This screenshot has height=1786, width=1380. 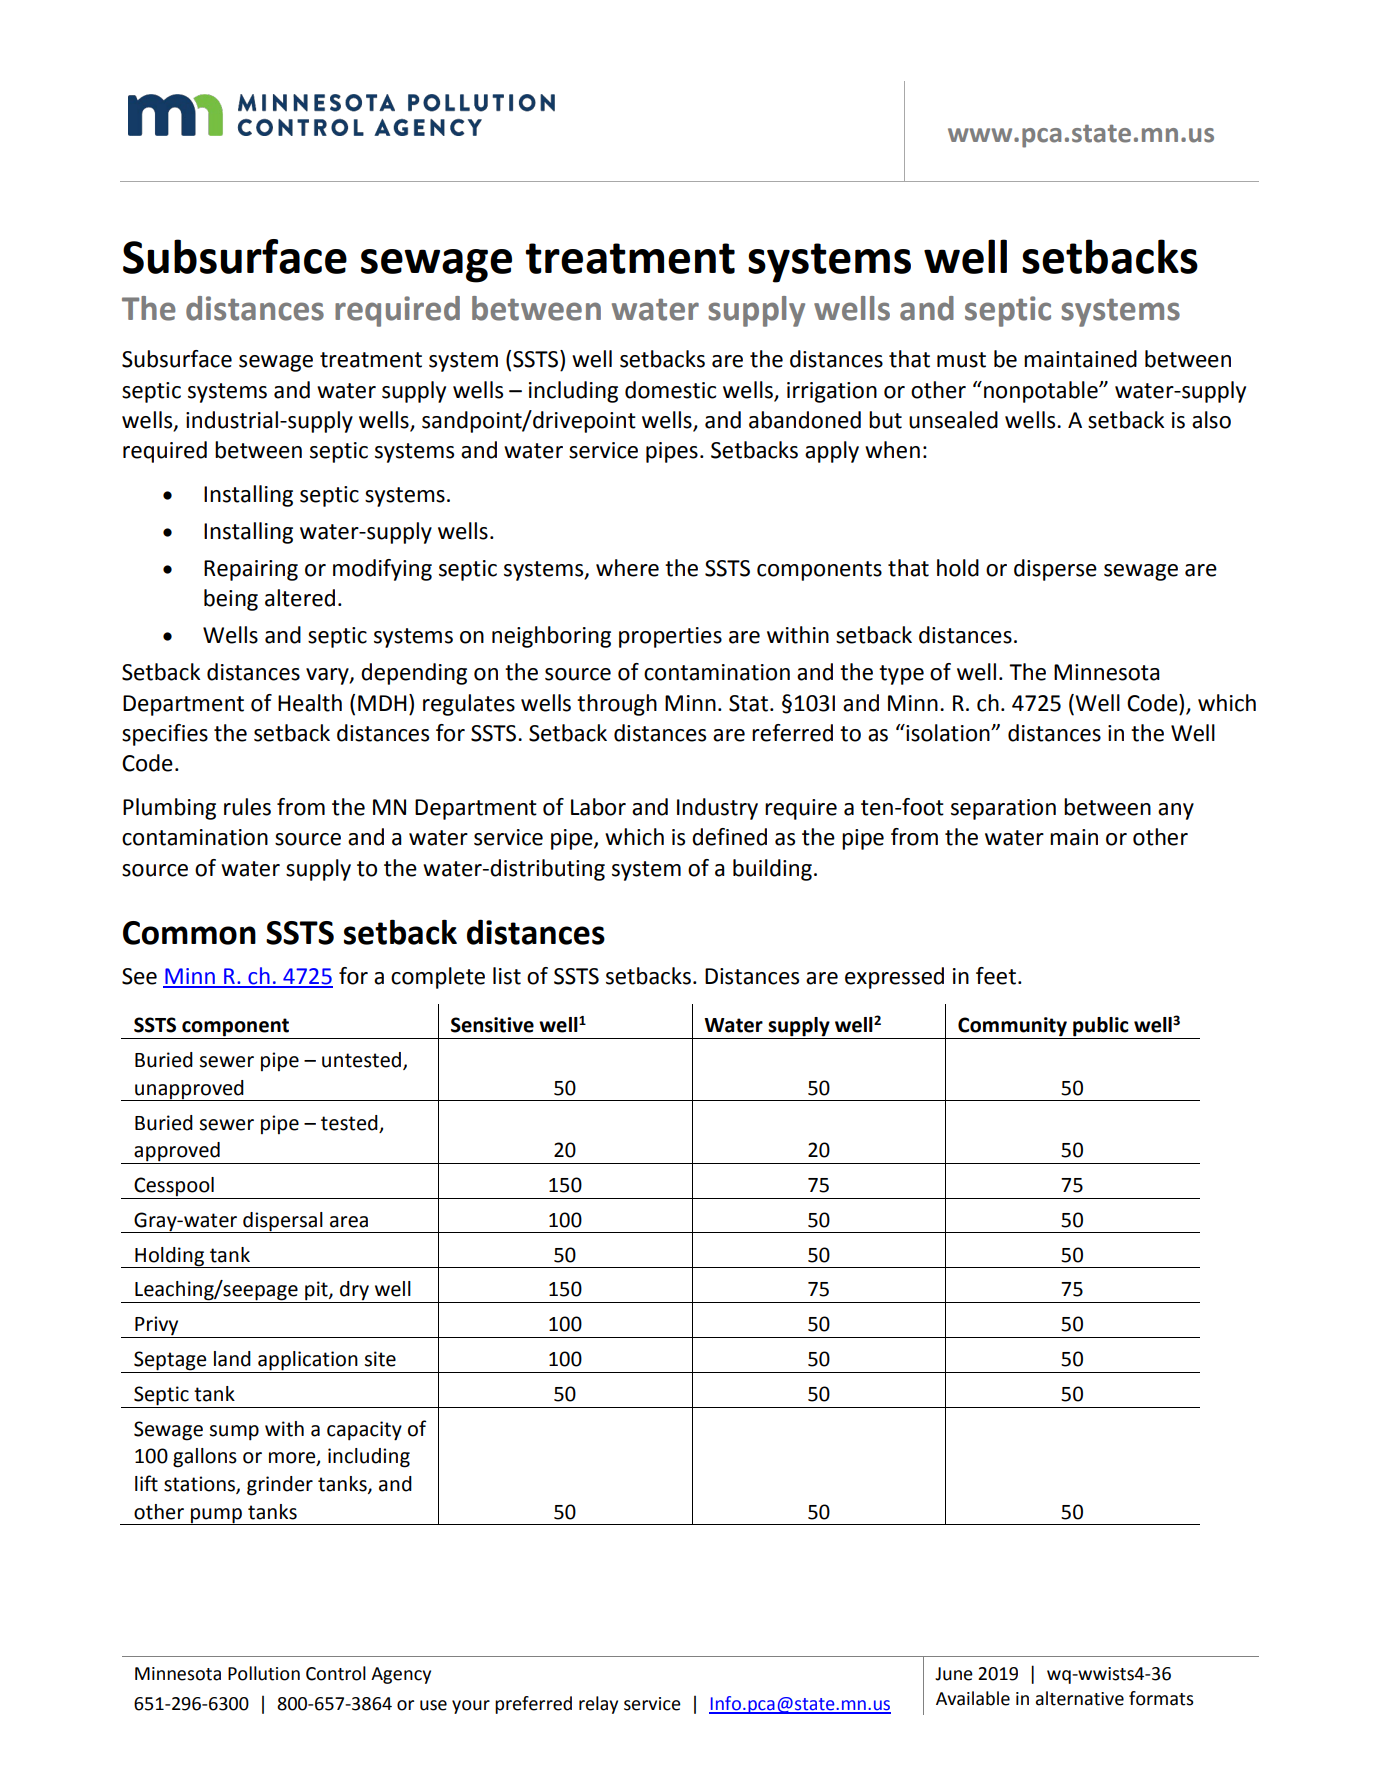 I want to click on dispersal, so click(x=283, y=1222).
